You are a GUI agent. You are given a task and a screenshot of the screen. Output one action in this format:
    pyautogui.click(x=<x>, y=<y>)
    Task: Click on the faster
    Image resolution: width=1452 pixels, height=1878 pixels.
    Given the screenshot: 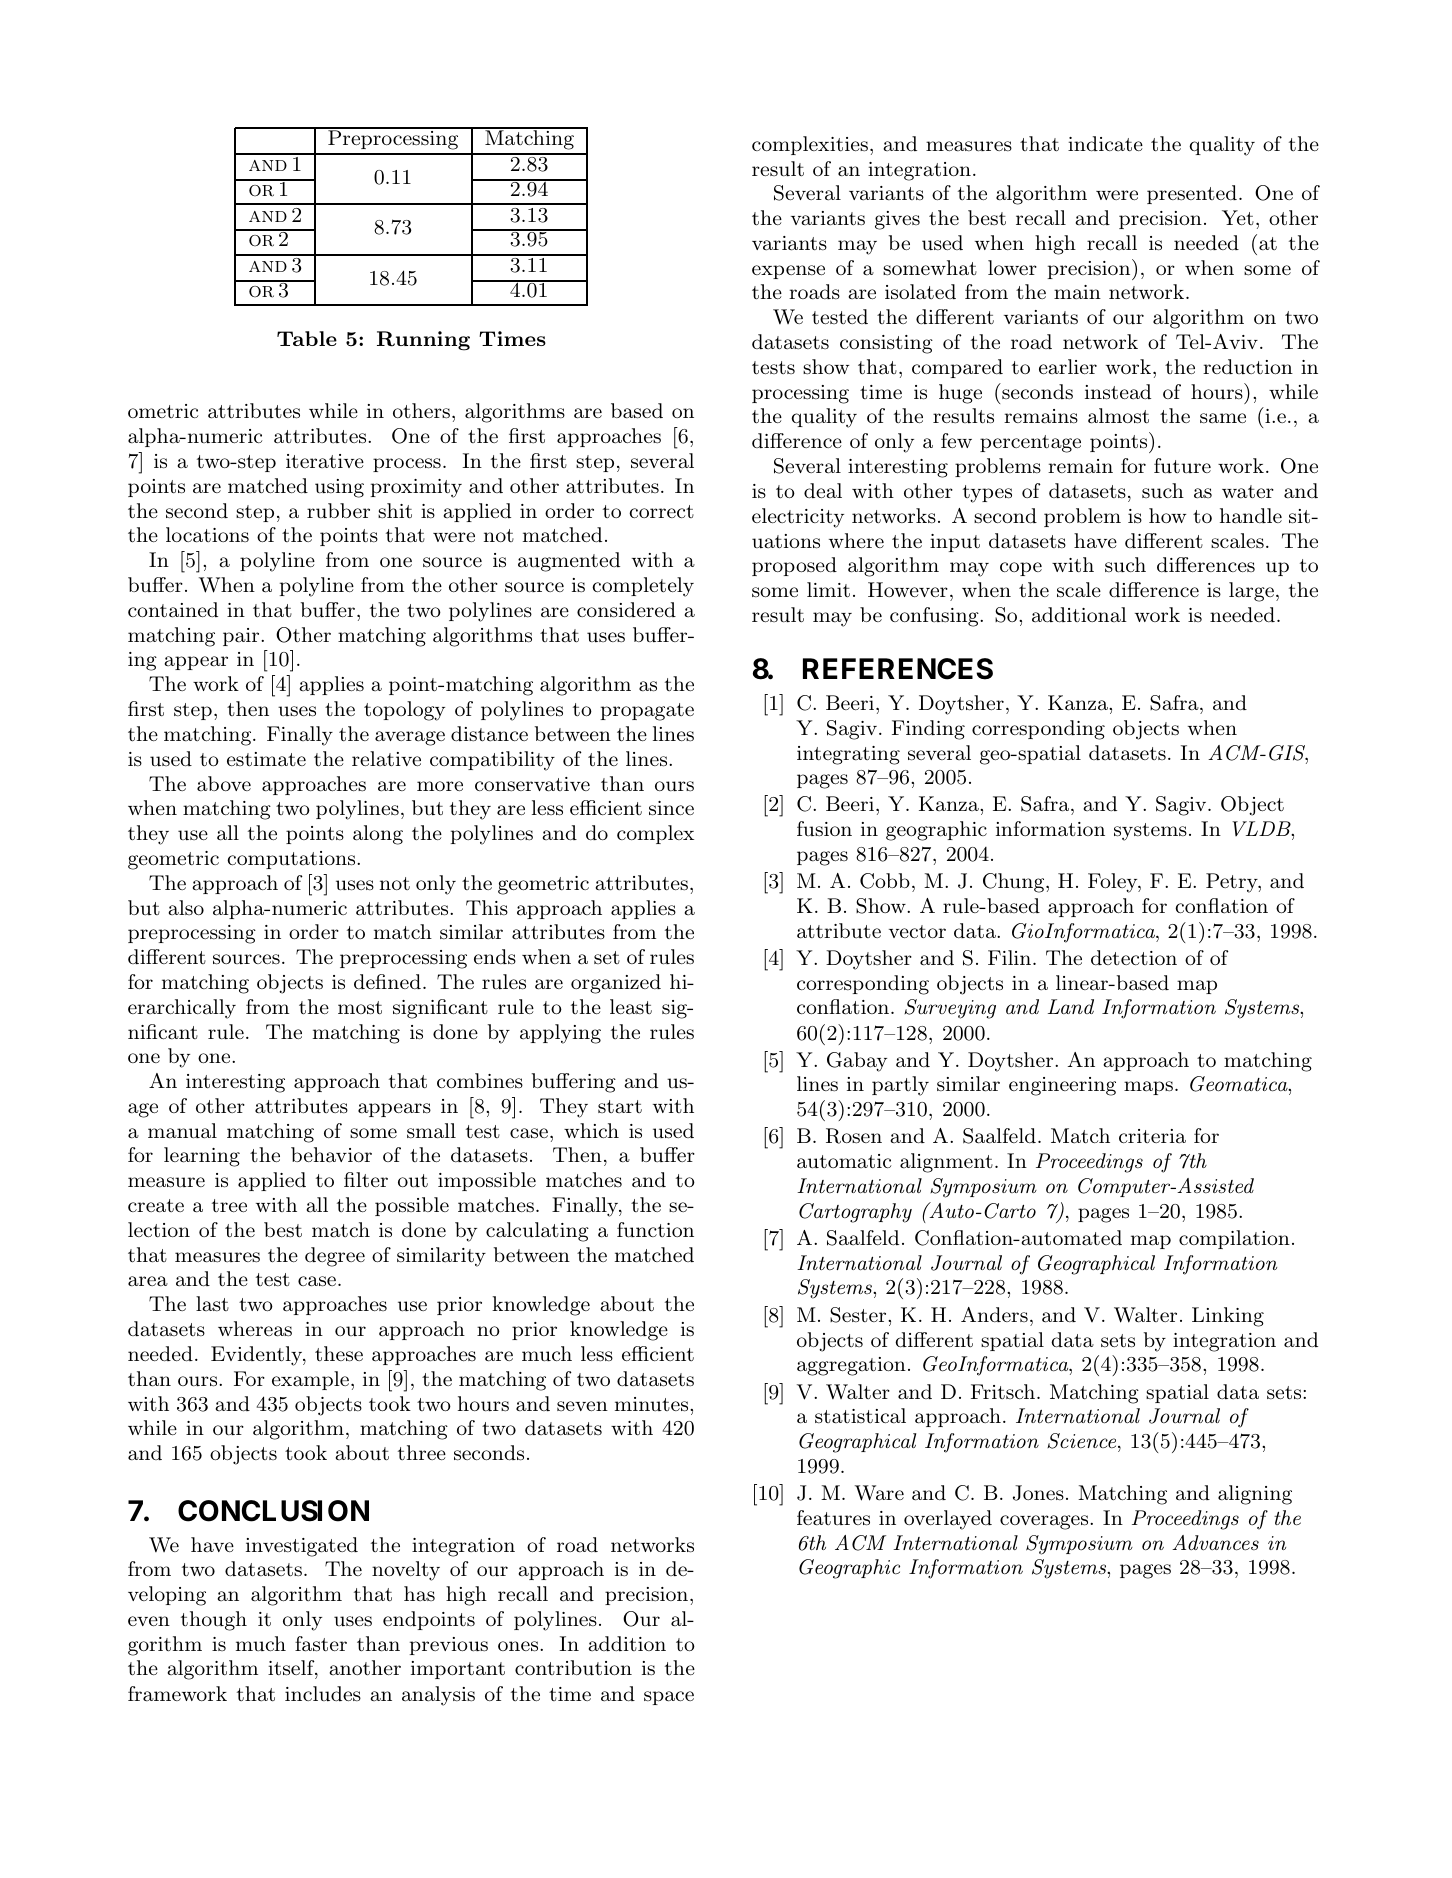 What is the action you would take?
    pyautogui.click(x=321, y=1644)
